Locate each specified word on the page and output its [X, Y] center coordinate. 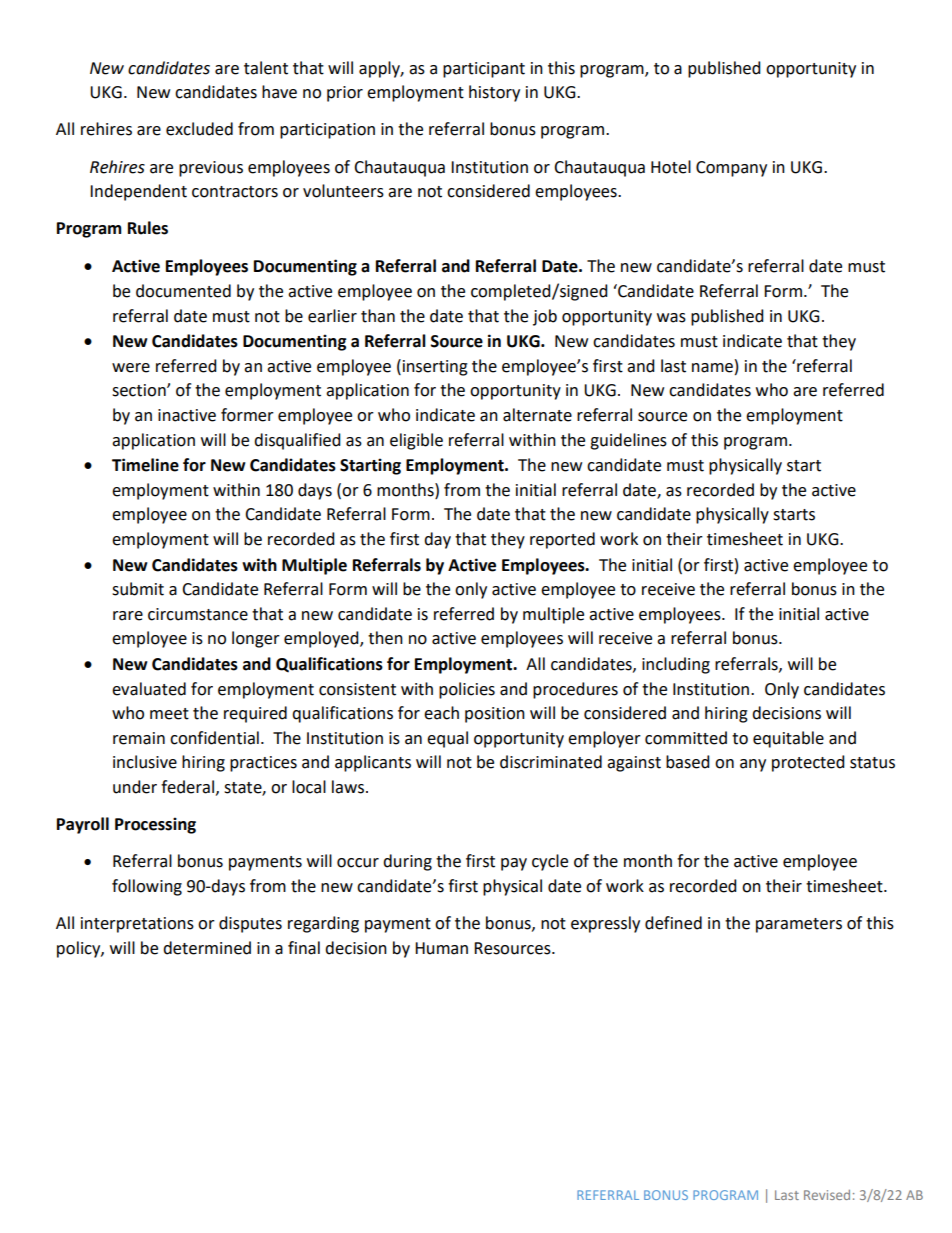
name [712, 368]
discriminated [551, 762]
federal [187, 787]
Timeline [145, 465]
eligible [416, 441]
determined [207, 948]
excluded [199, 129]
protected [808, 763]
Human [441, 948]
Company [731, 169]
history [494, 93]
